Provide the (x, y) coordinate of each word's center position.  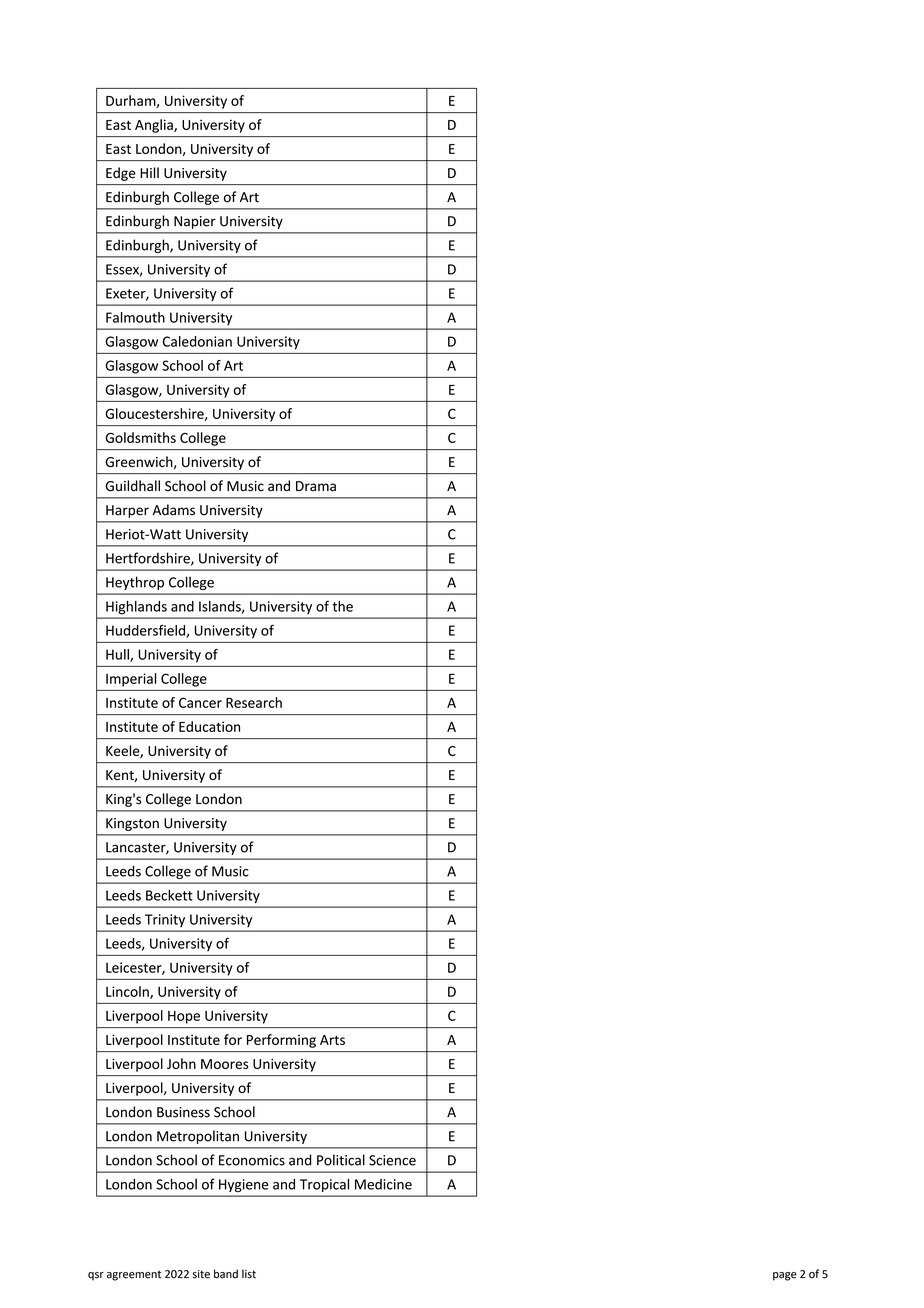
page (785, 1276)
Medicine (383, 1184)
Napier (195, 222)
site (201, 1274)
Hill (149, 172)
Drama (316, 486)
